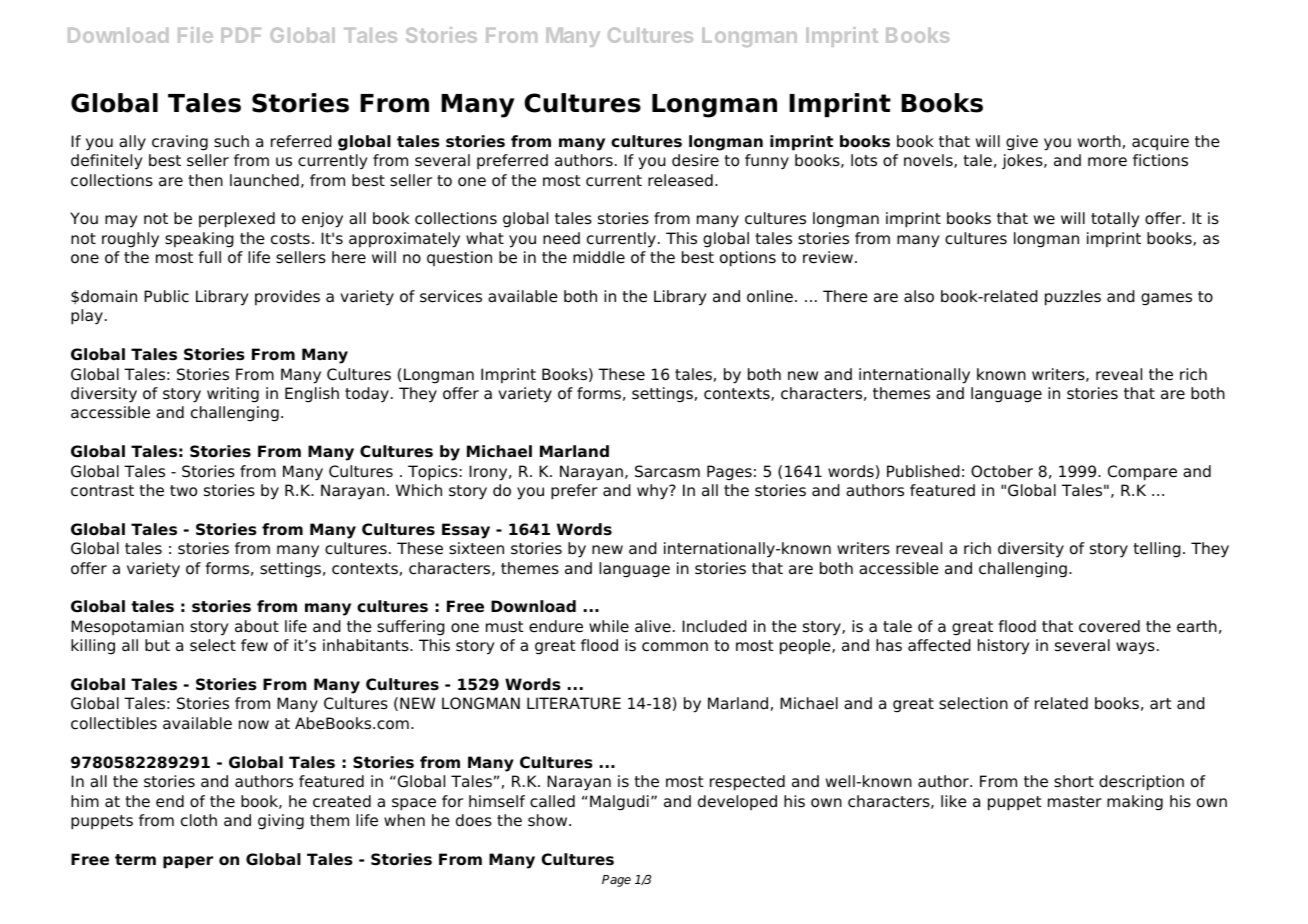 This screenshot has width=1308, height=924. What do you see at coordinates (199, 820) in the screenshot?
I see `cloth` at bounding box center [199, 820].
